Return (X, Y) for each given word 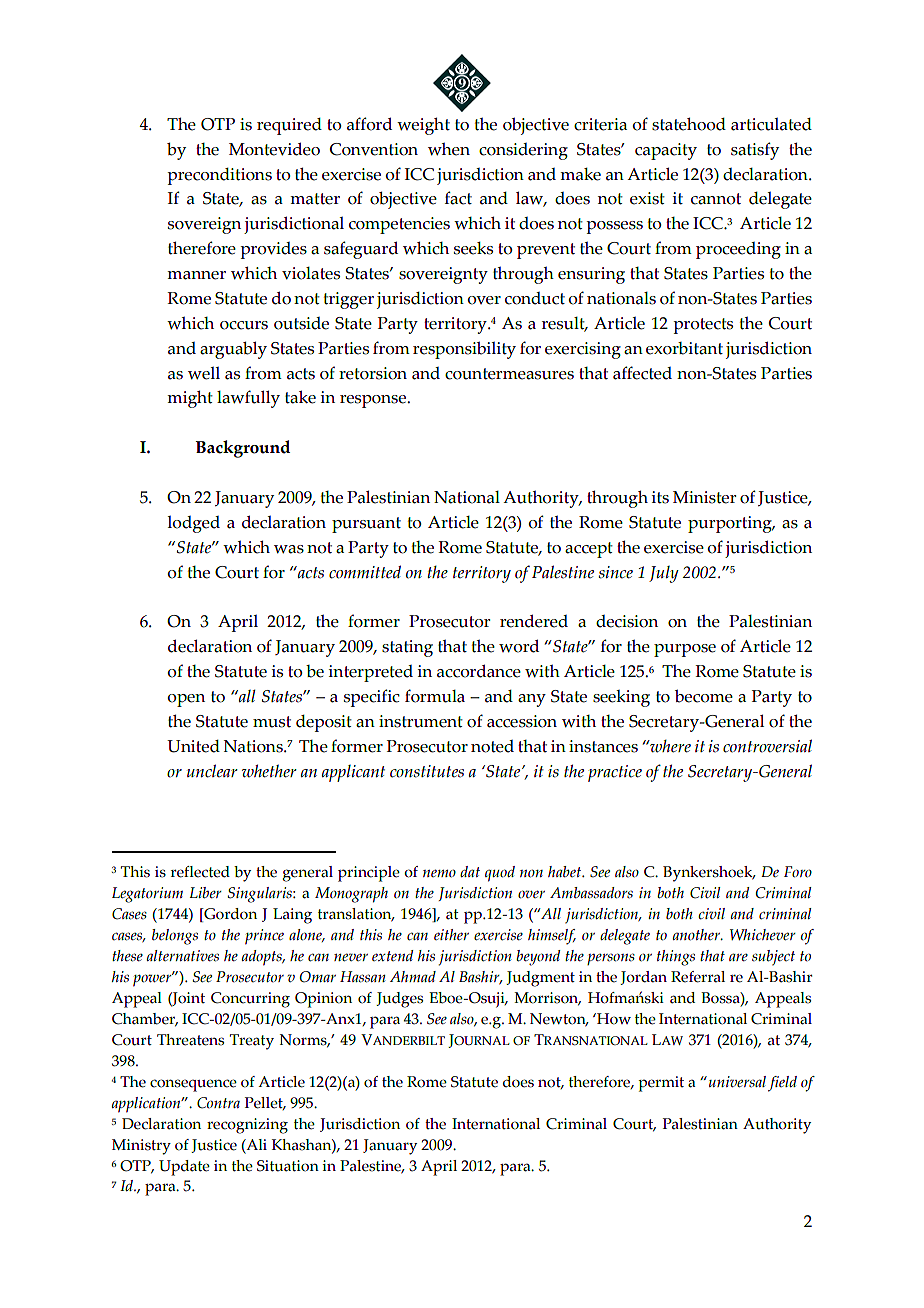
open (186, 700)
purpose (685, 650)
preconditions (219, 176)
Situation (288, 1166)
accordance (479, 671)
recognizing (247, 1126)
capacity (666, 151)
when (449, 149)
